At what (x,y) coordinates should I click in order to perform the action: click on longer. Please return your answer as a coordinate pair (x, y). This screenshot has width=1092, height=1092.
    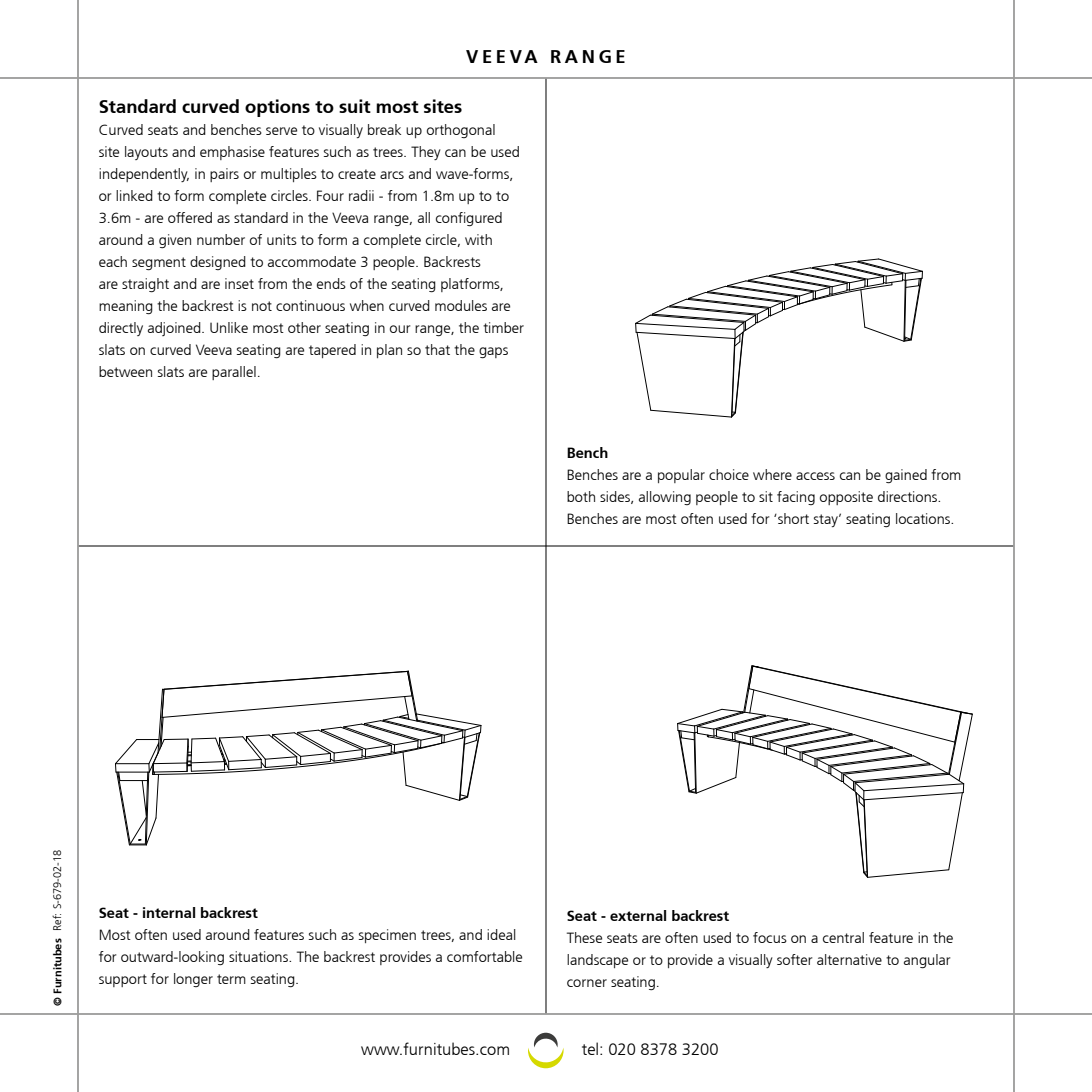
    Looking at the image, I should click on (193, 980).
